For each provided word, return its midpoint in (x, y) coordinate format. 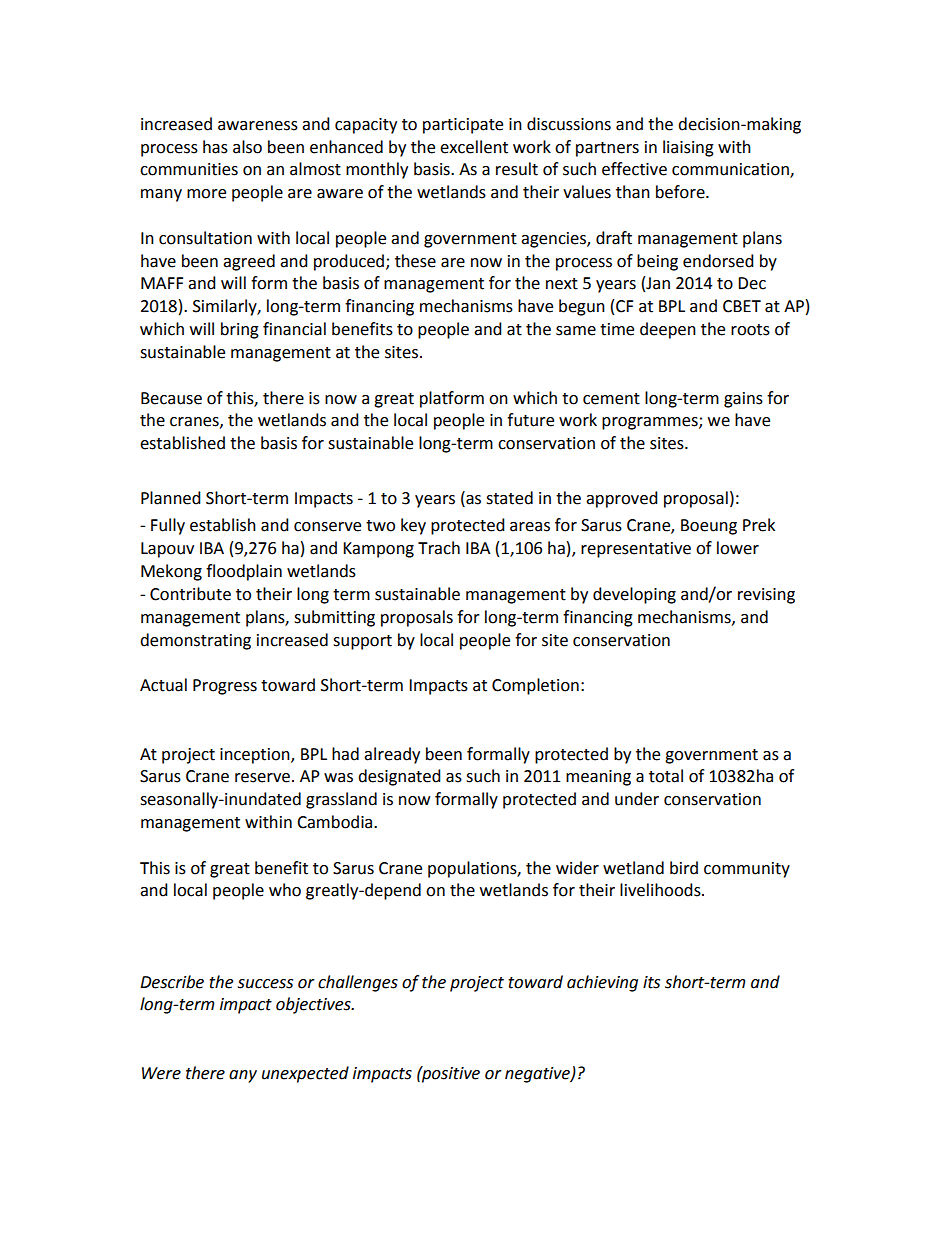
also (247, 147)
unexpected (305, 1074)
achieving (602, 983)
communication (731, 170)
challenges (358, 983)
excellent (474, 147)
